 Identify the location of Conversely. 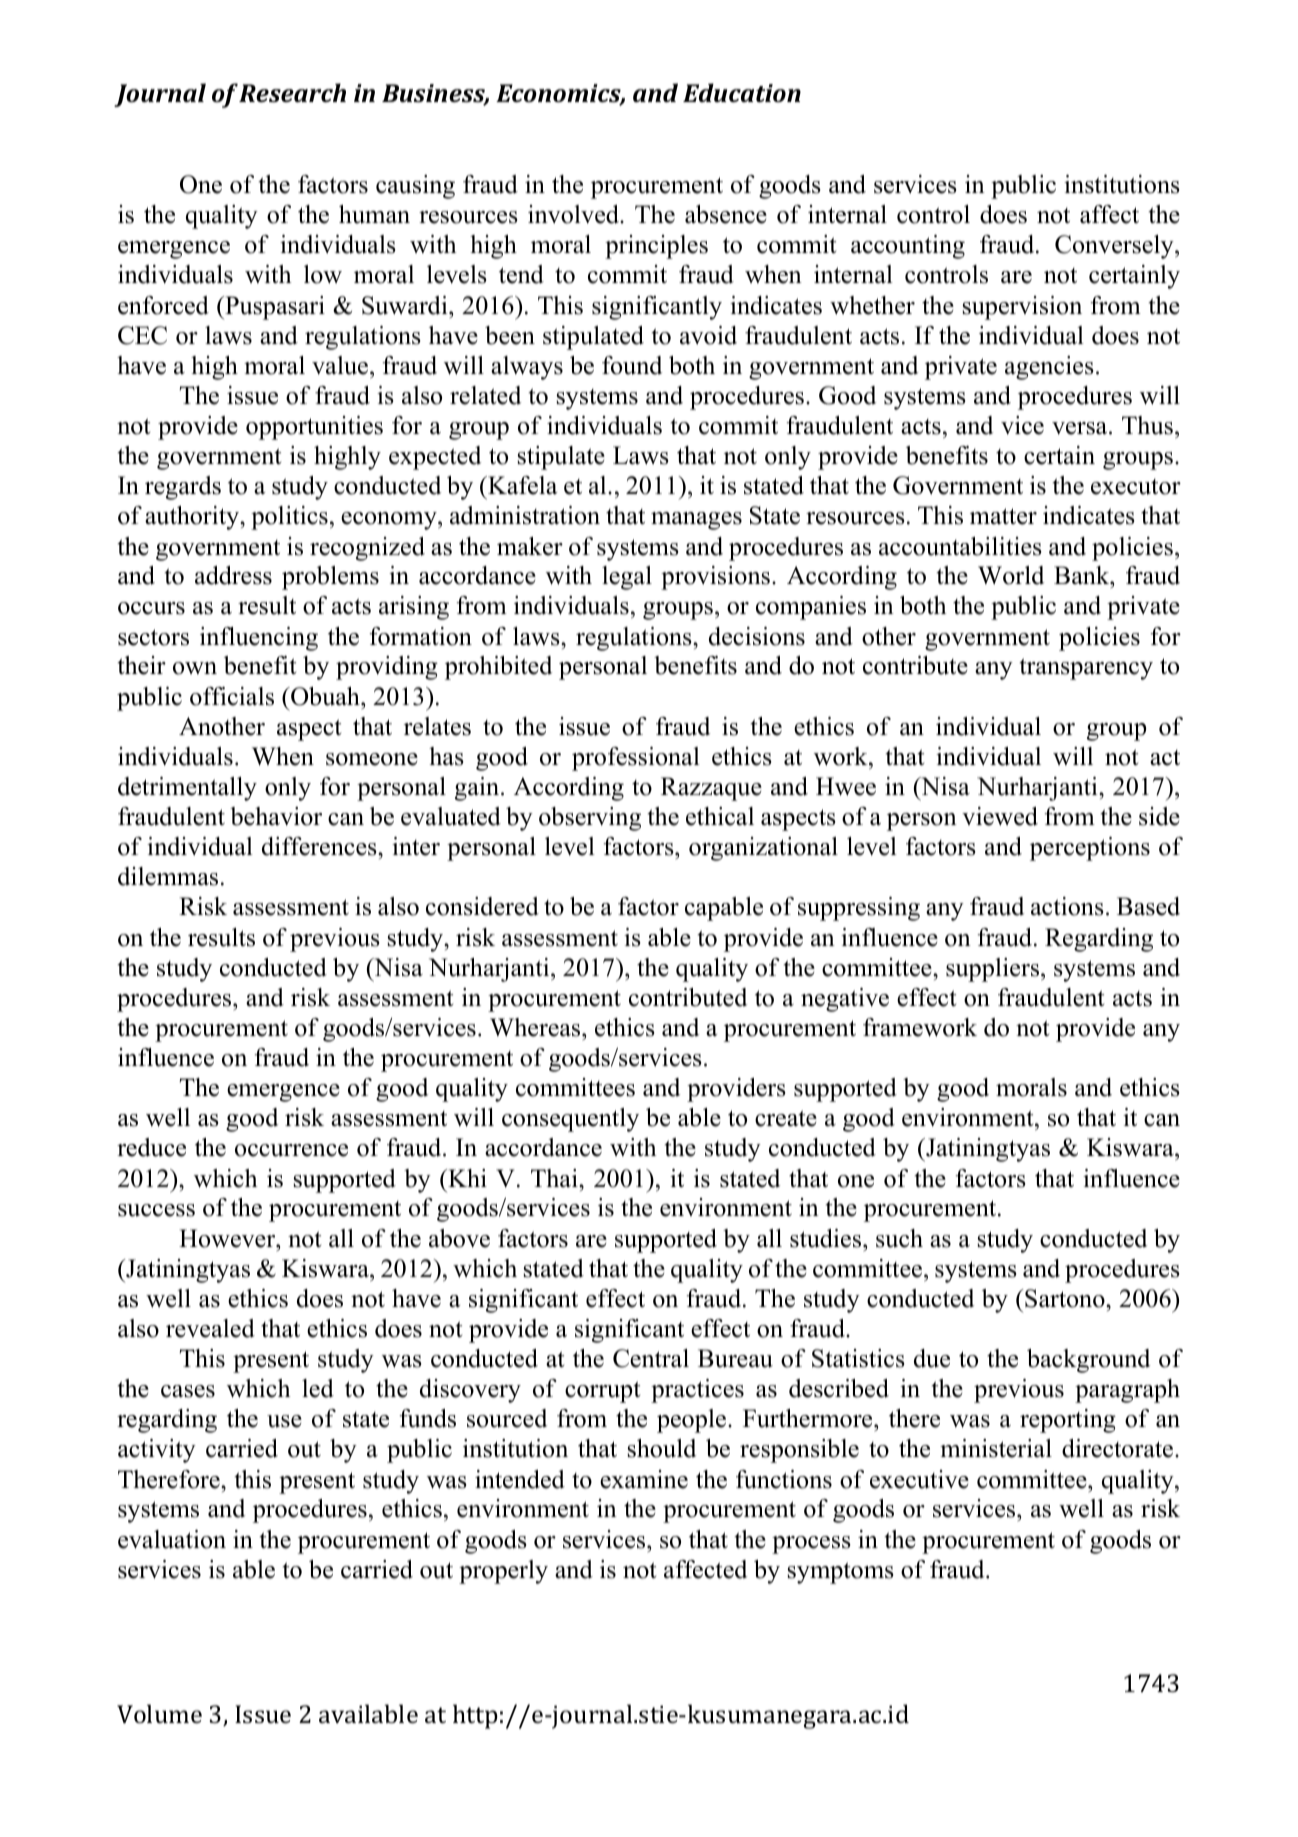
(1115, 247).
